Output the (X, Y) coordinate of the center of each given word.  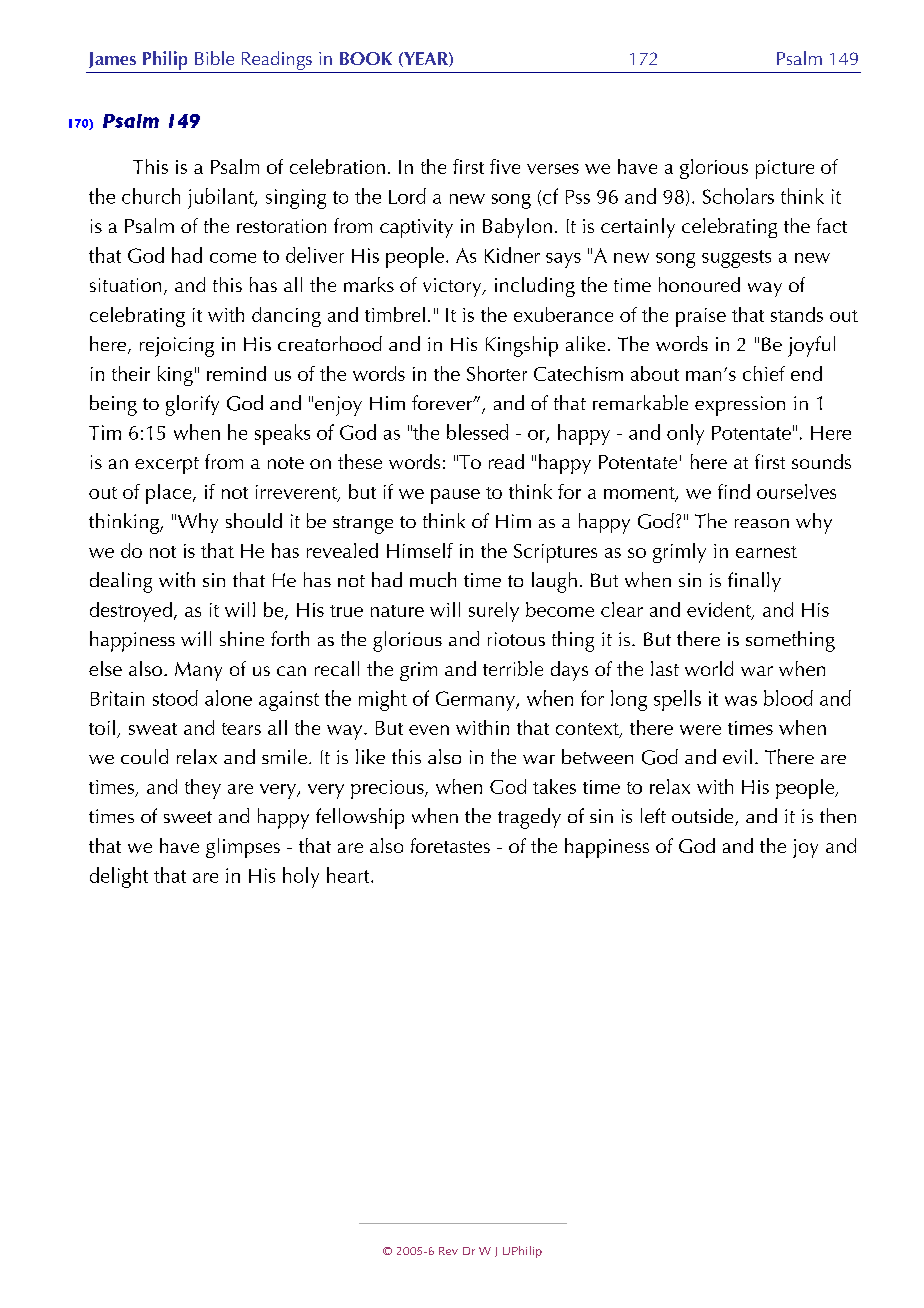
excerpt (167, 465)
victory (453, 287)
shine (242, 638)
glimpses (243, 848)
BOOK (366, 58)
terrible (513, 668)
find (734, 491)
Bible (214, 58)
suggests (736, 259)
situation (125, 285)
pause (455, 496)
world (709, 668)
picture (785, 169)
